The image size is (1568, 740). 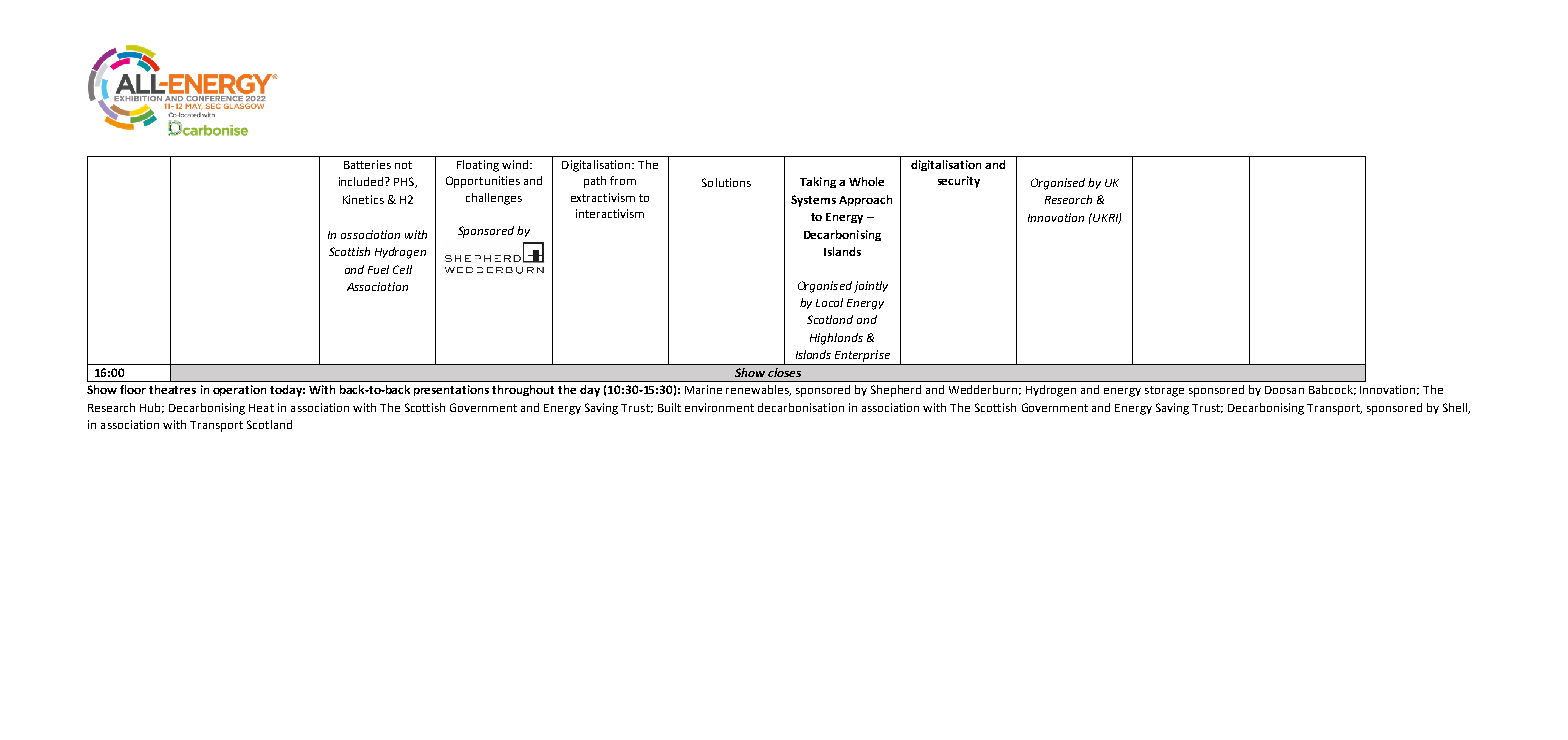 What do you see at coordinates (818, 182) in the document?
I see `Taking` at bounding box center [818, 182].
